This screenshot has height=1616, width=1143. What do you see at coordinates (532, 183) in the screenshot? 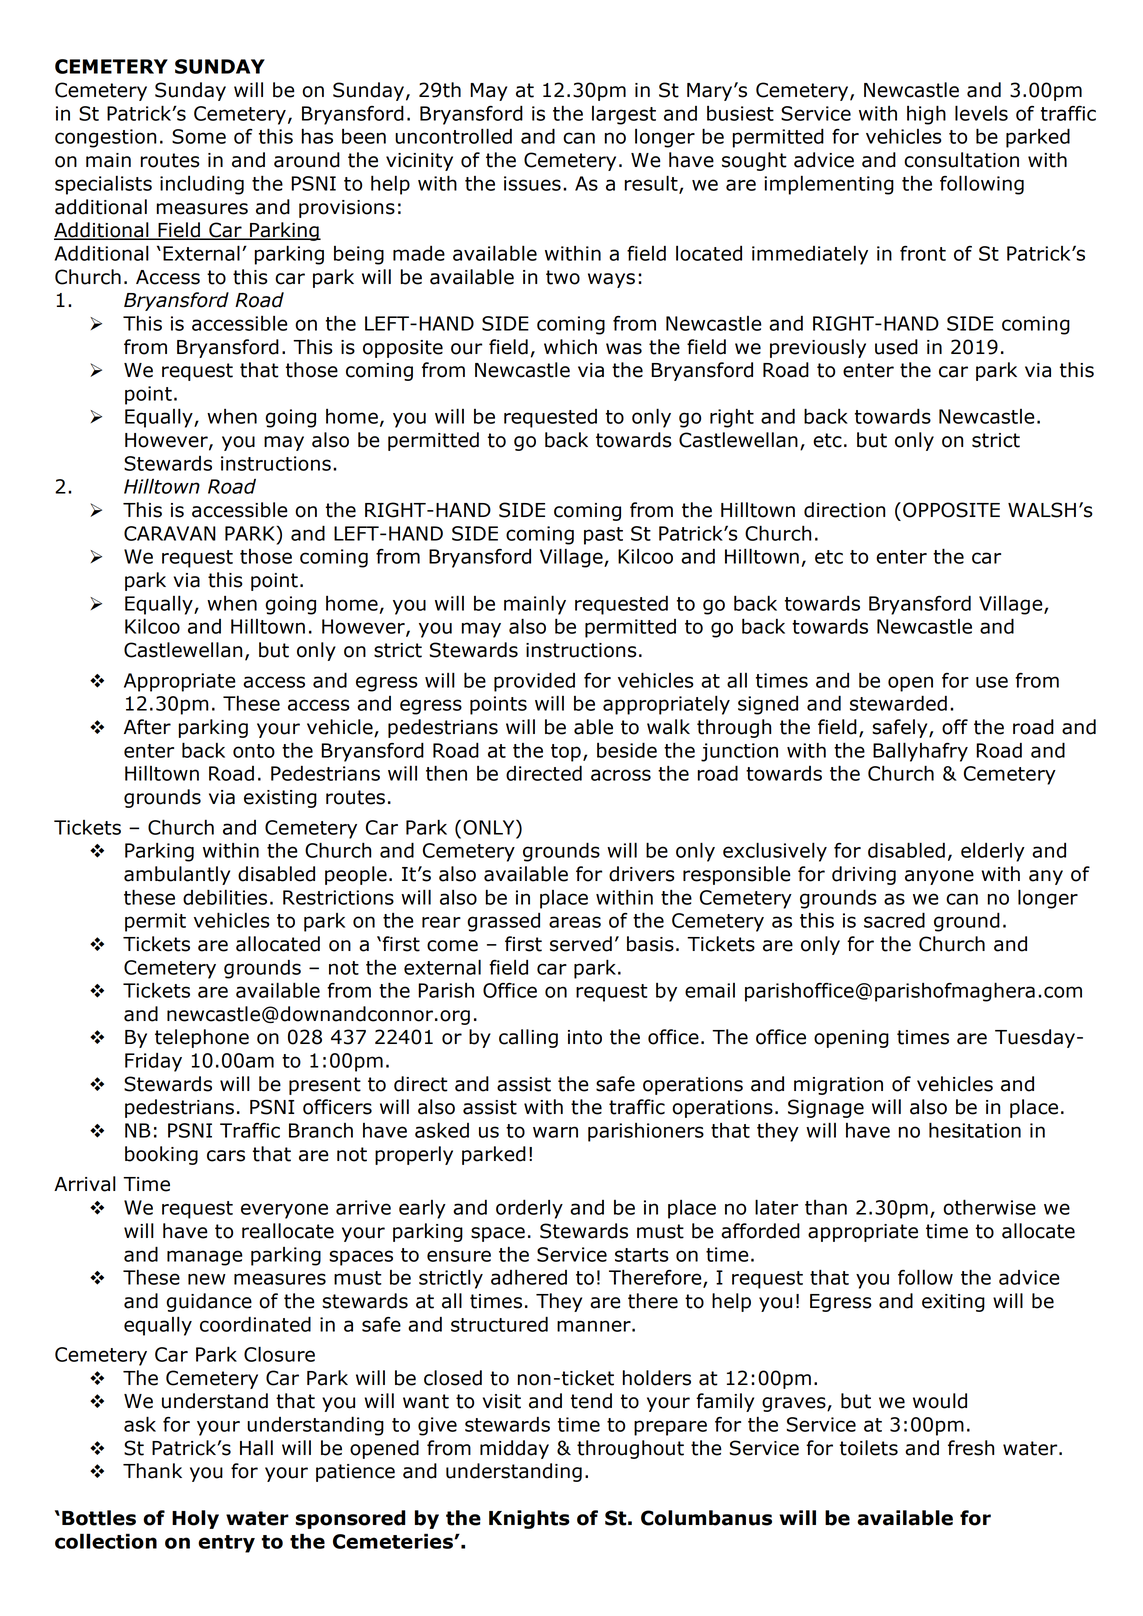
I see `issues` at bounding box center [532, 183].
